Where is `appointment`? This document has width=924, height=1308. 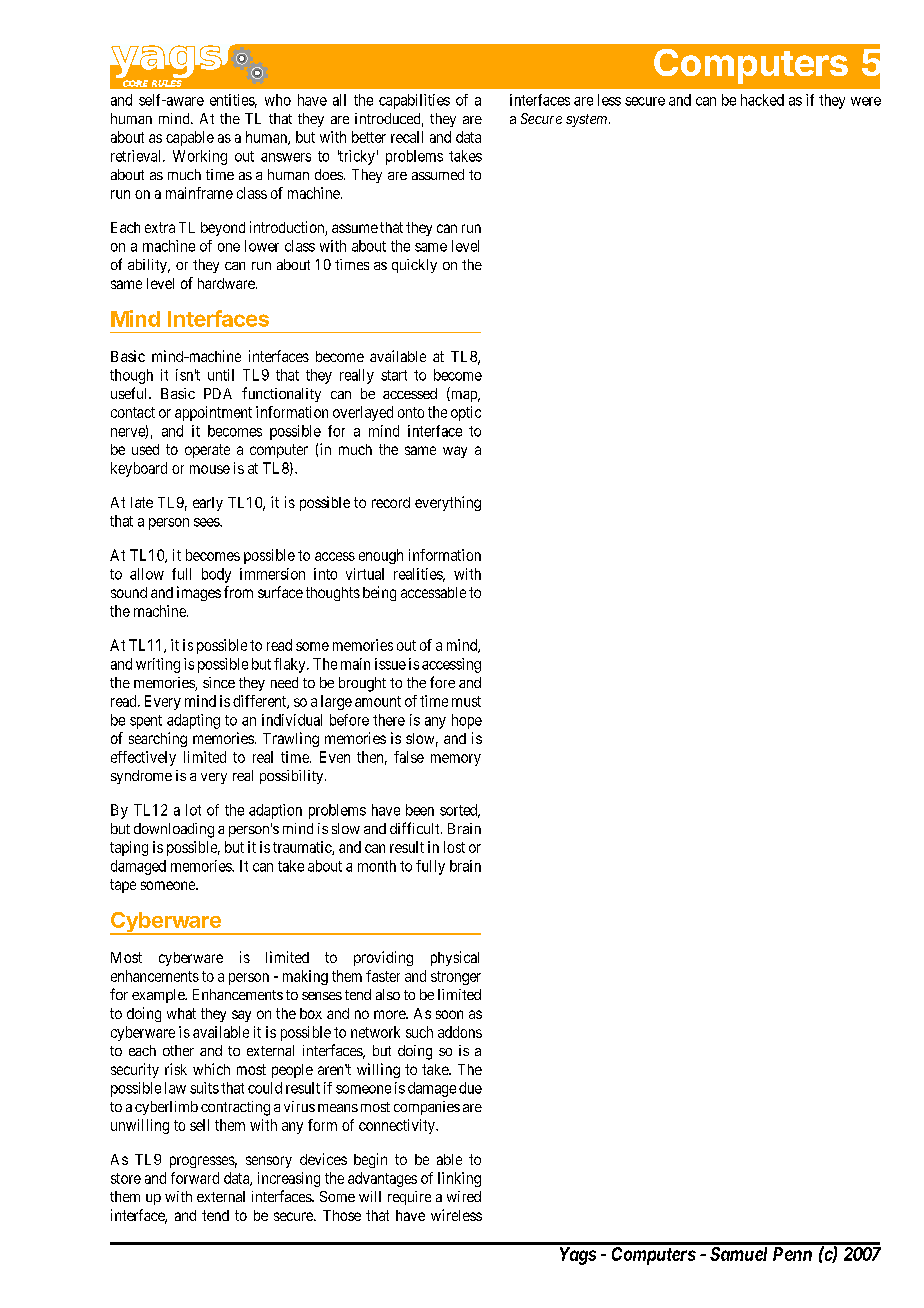 appointment is located at coordinates (213, 413).
